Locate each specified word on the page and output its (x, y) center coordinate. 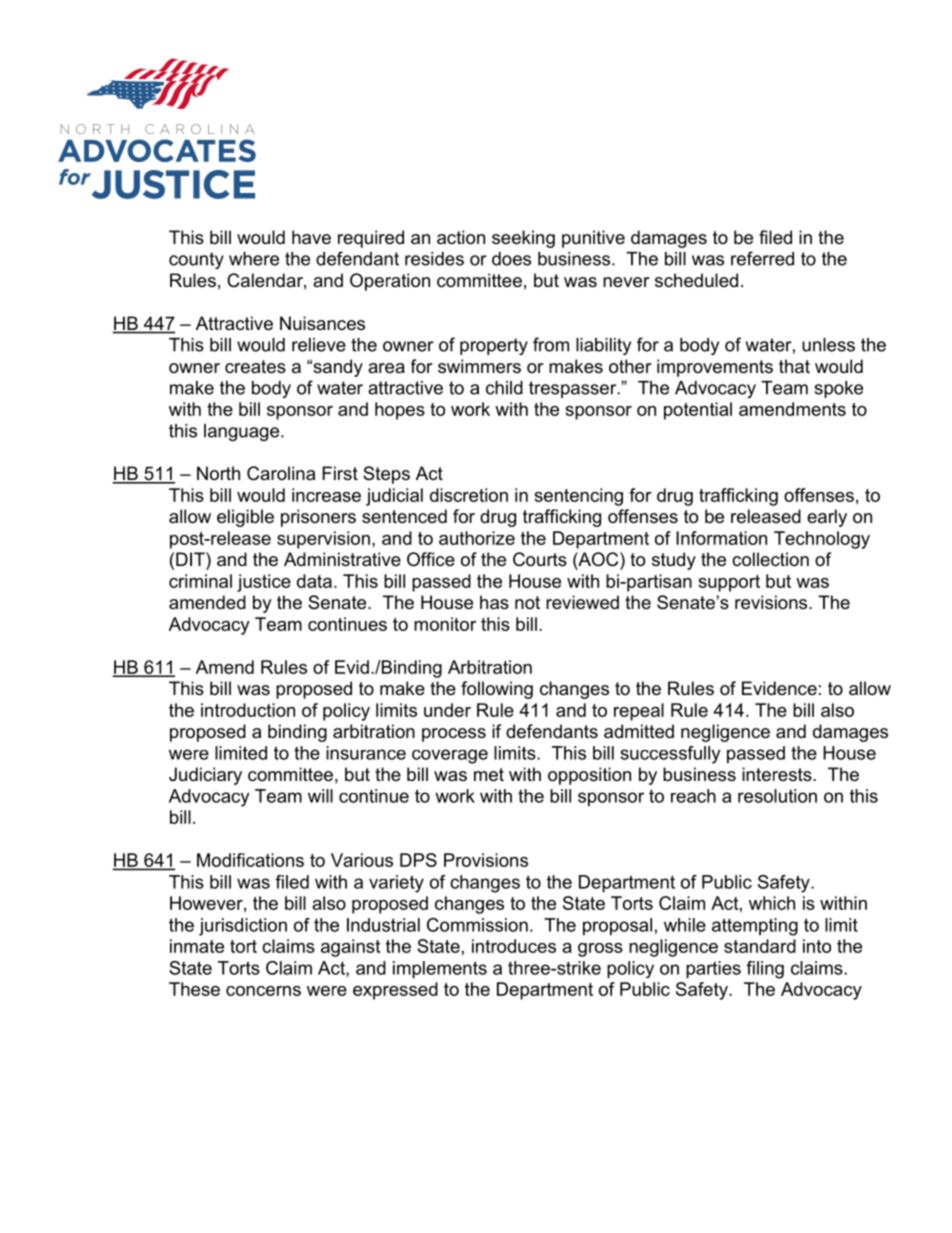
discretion (469, 495)
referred (762, 258)
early (827, 518)
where (254, 259)
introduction (248, 710)
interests (778, 774)
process (454, 735)
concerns (263, 991)
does (511, 259)
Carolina (281, 473)
